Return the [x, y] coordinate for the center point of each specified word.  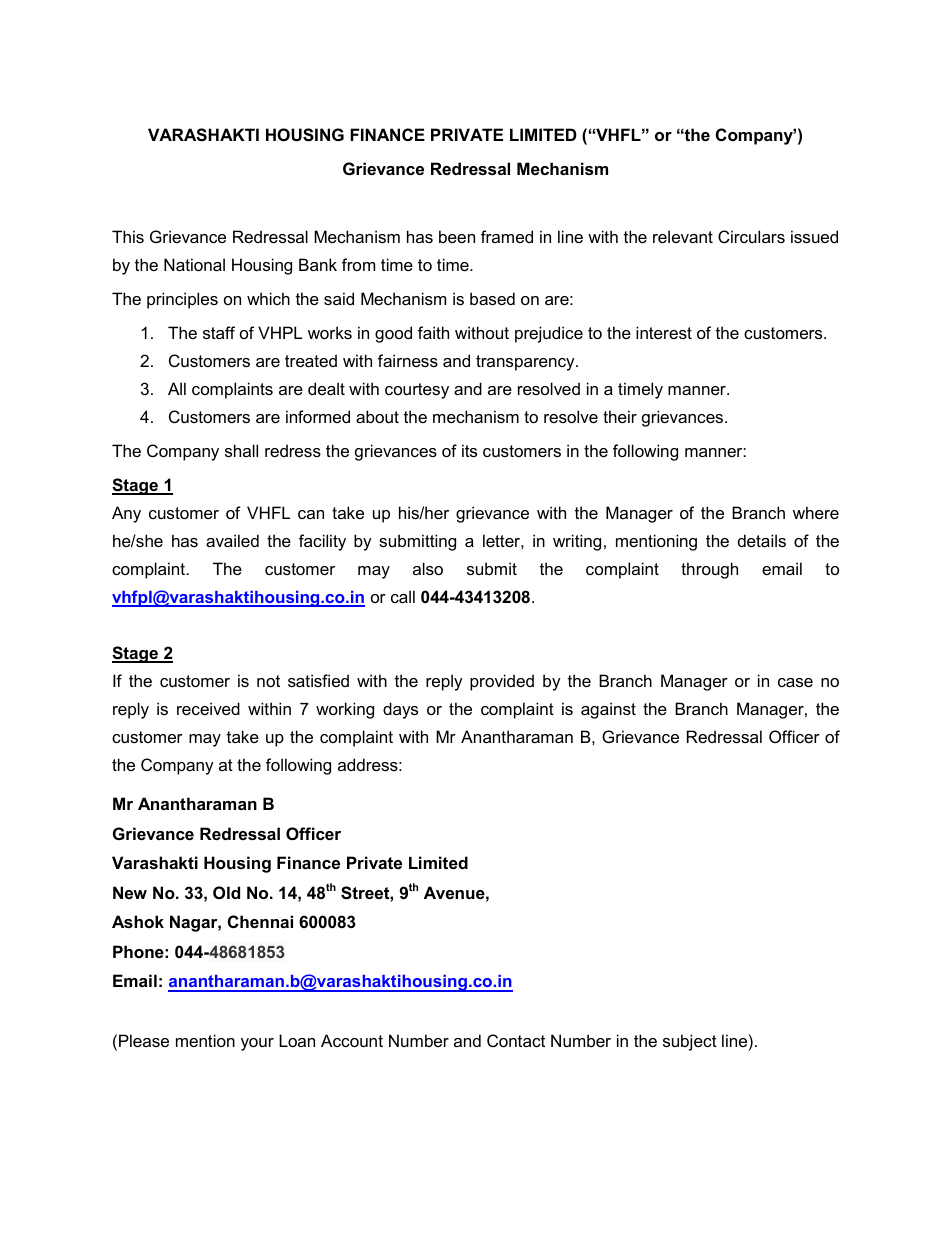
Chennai [260, 921]
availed [232, 540]
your [257, 1044]
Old [226, 892]
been [457, 236]
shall [241, 450]
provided [502, 682]
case [795, 682]
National [194, 264]
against [608, 710]
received [208, 708]
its [469, 450]
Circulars [751, 236]
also [428, 568]
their [620, 416]
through [709, 570]
